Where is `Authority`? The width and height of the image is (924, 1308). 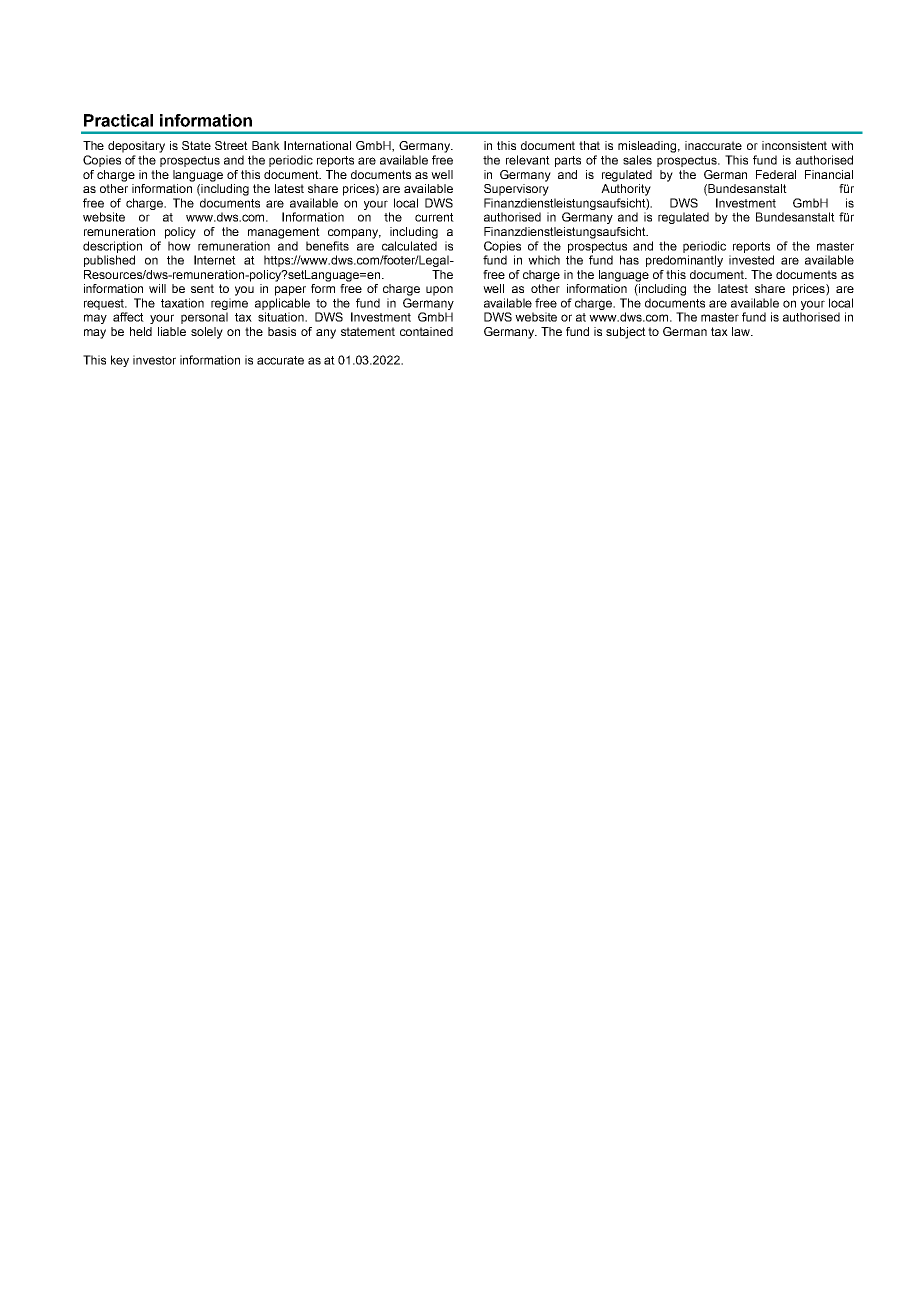
Authority is located at coordinates (626, 190).
